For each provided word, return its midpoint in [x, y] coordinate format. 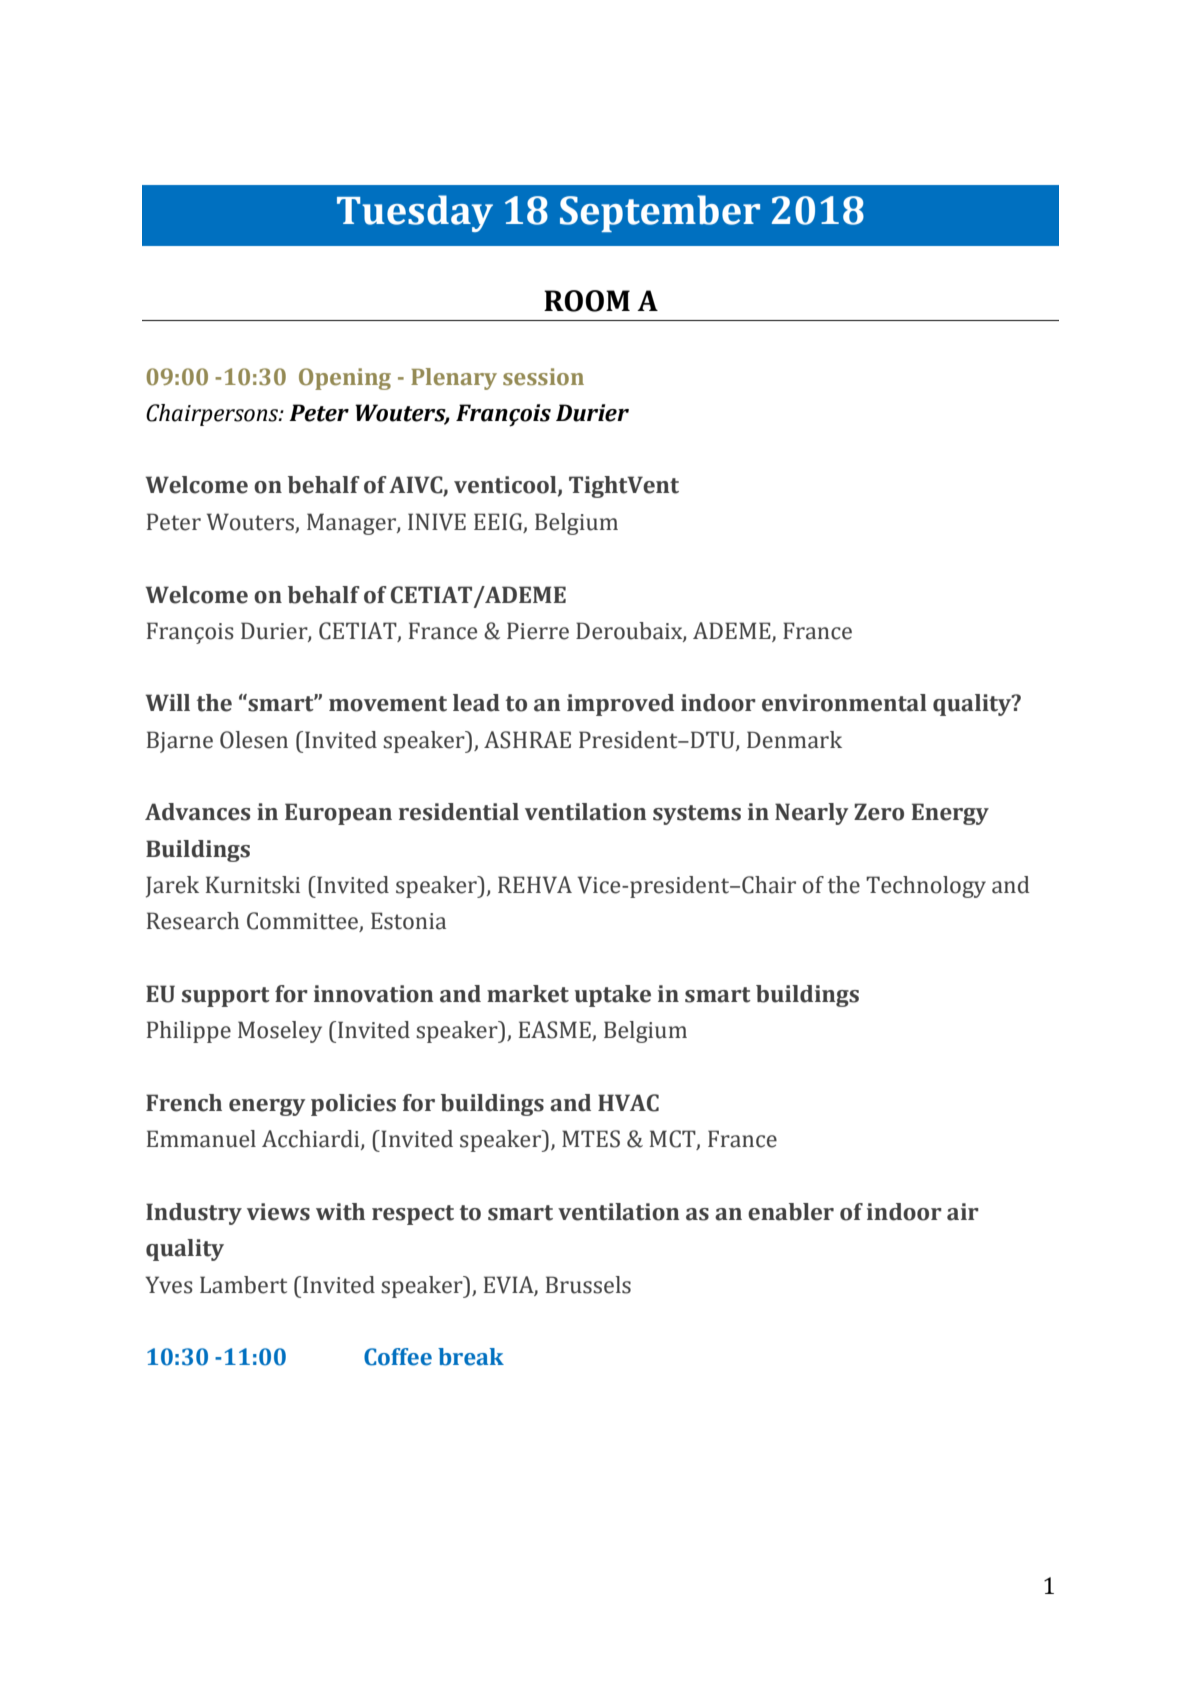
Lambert [243, 1285]
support [226, 997]
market [528, 994]
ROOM [587, 301]
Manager [352, 524]
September [660, 213]
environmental [844, 703]
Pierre [538, 631]
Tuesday [415, 213]
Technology [926, 887]
